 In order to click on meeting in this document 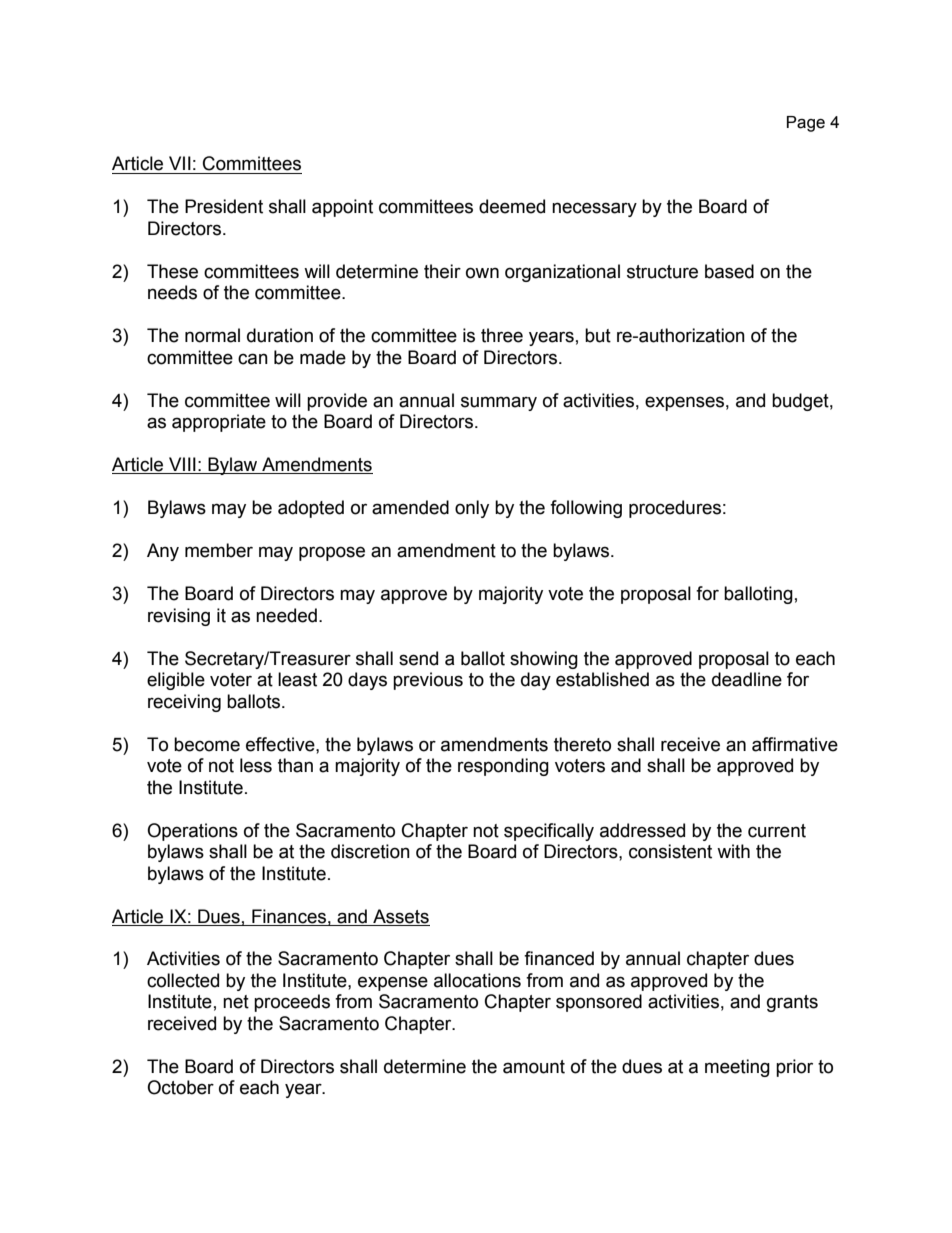, I will do `click(737, 1068)`.
